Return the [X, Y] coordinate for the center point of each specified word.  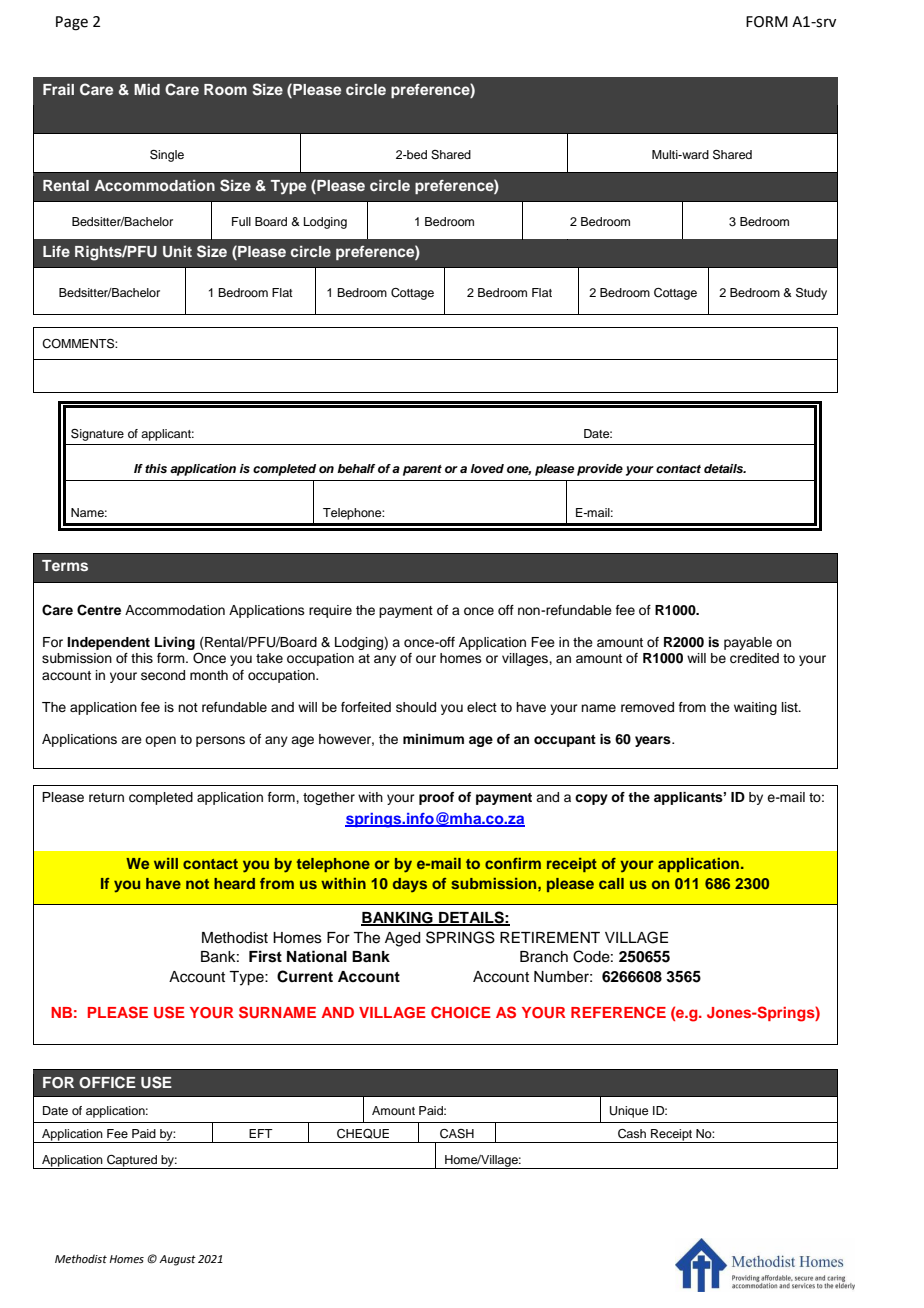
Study [811, 294]
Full [241, 221]
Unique [629, 1112]
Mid [147, 89]
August [177, 1260]
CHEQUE [363, 1134]
